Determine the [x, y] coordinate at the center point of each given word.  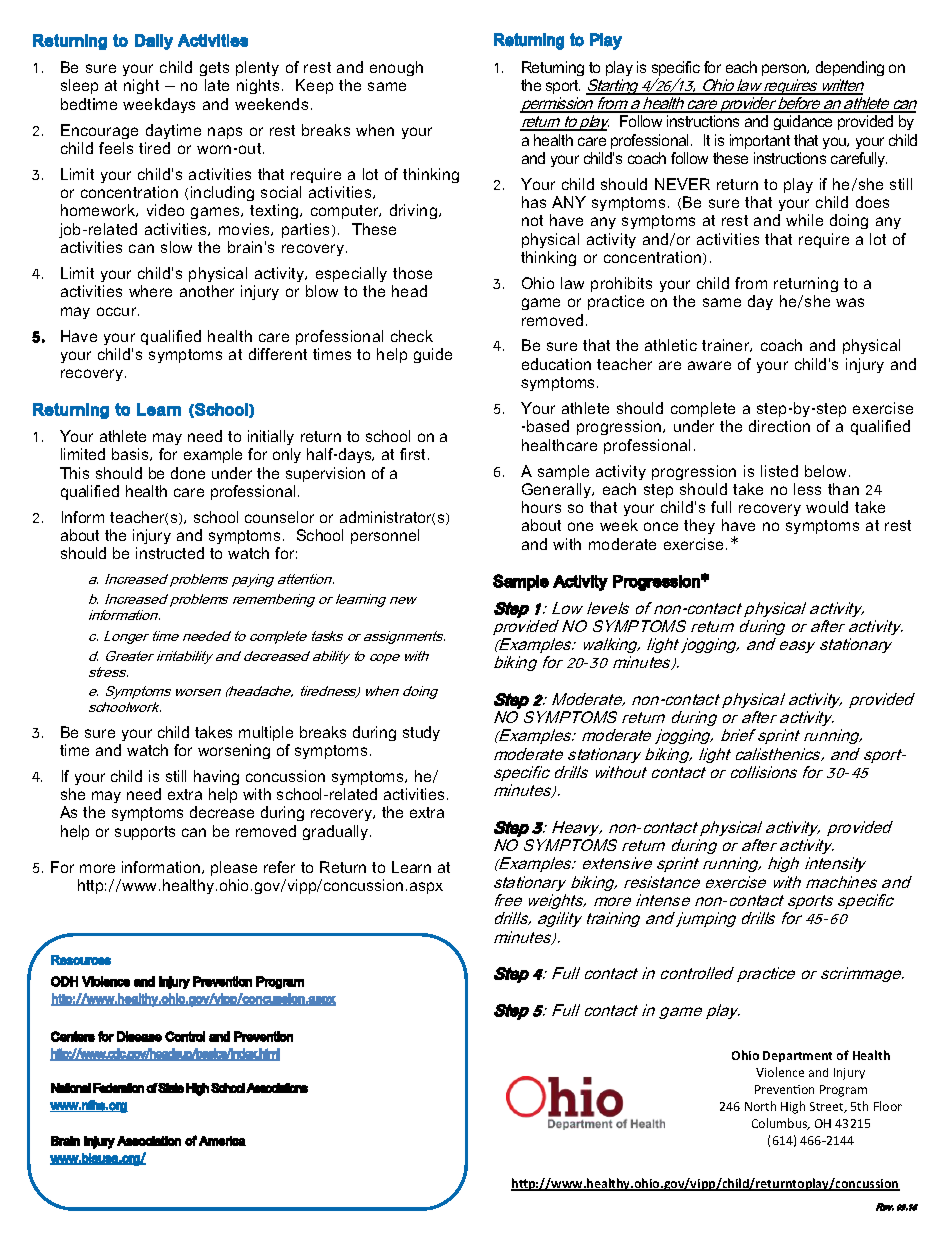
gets [214, 69]
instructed [170, 553]
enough [396, 68]
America [222, 1141]
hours [541, 507]
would [827, 507]
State [170, 1088]
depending [850, 68]
